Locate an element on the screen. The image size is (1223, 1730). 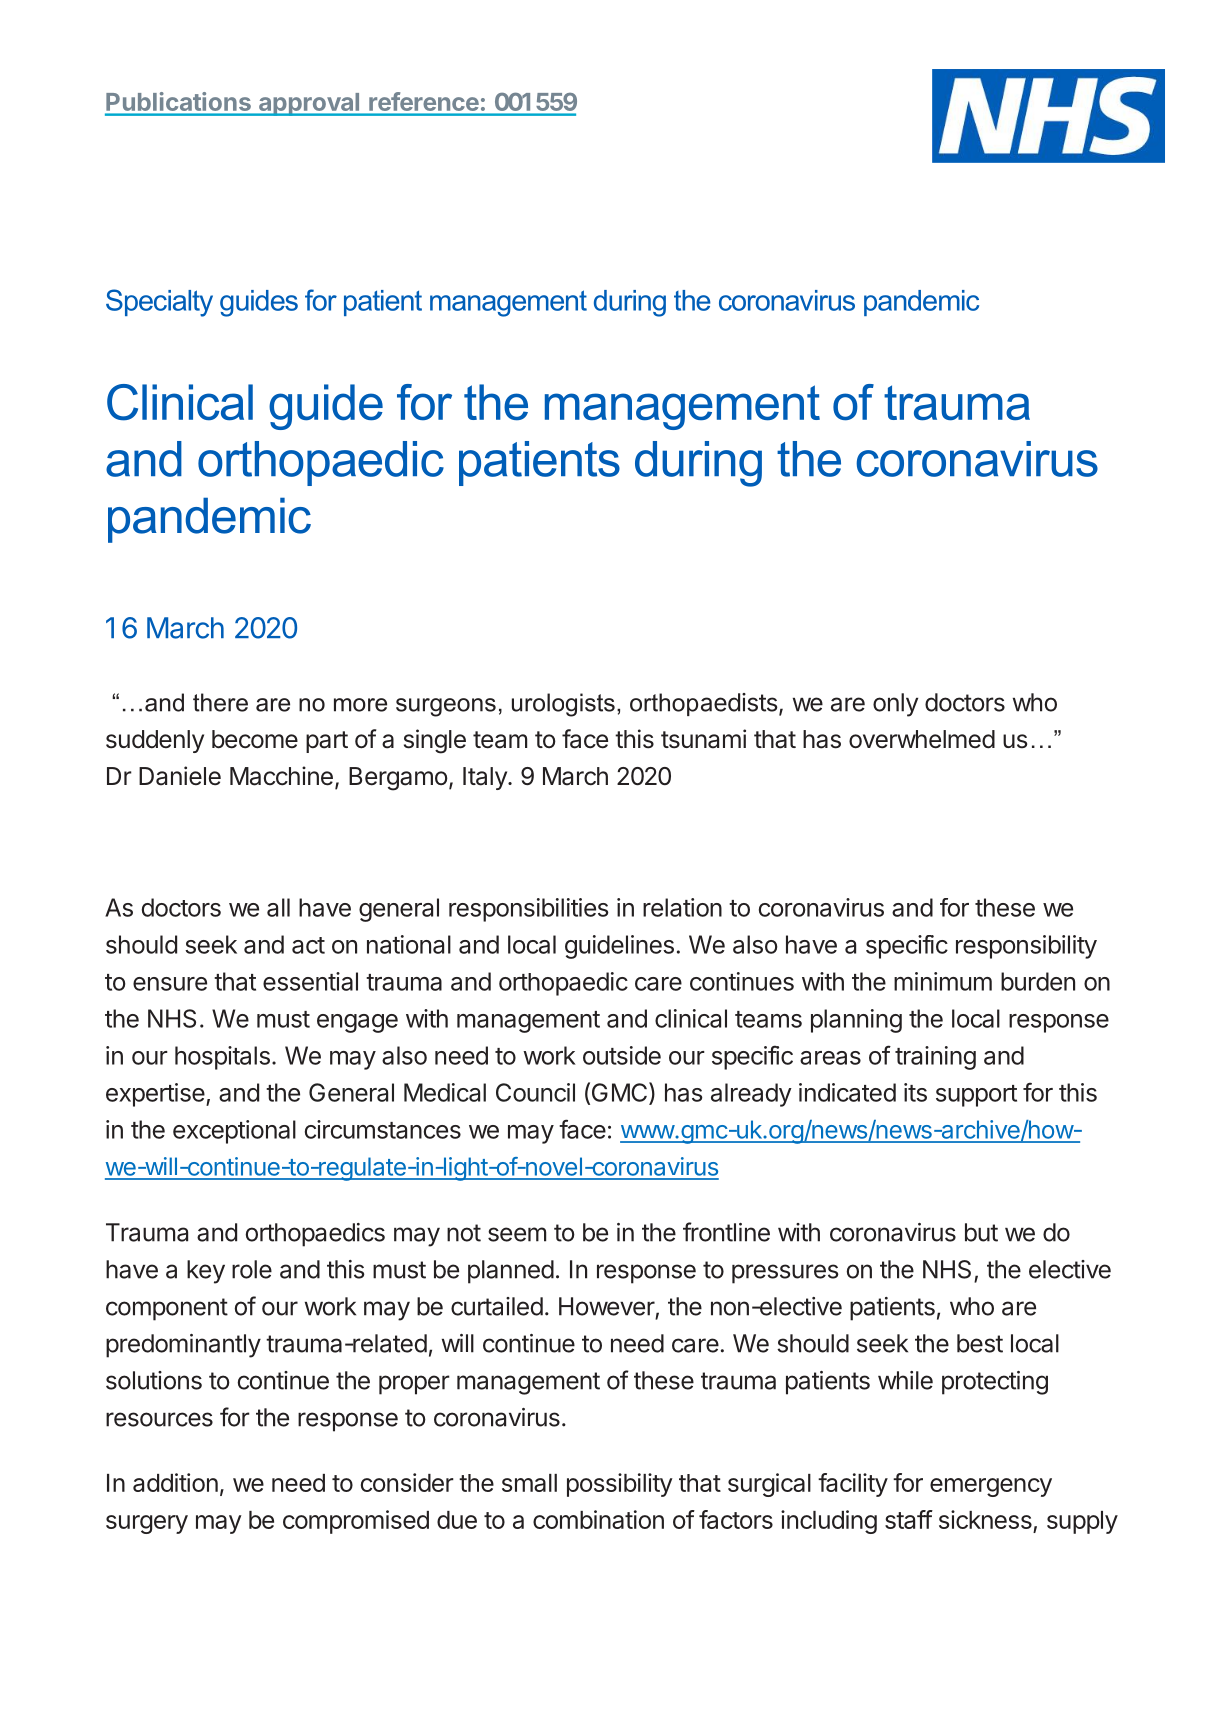
overwhelmed is located at coordinates (922, 739).
